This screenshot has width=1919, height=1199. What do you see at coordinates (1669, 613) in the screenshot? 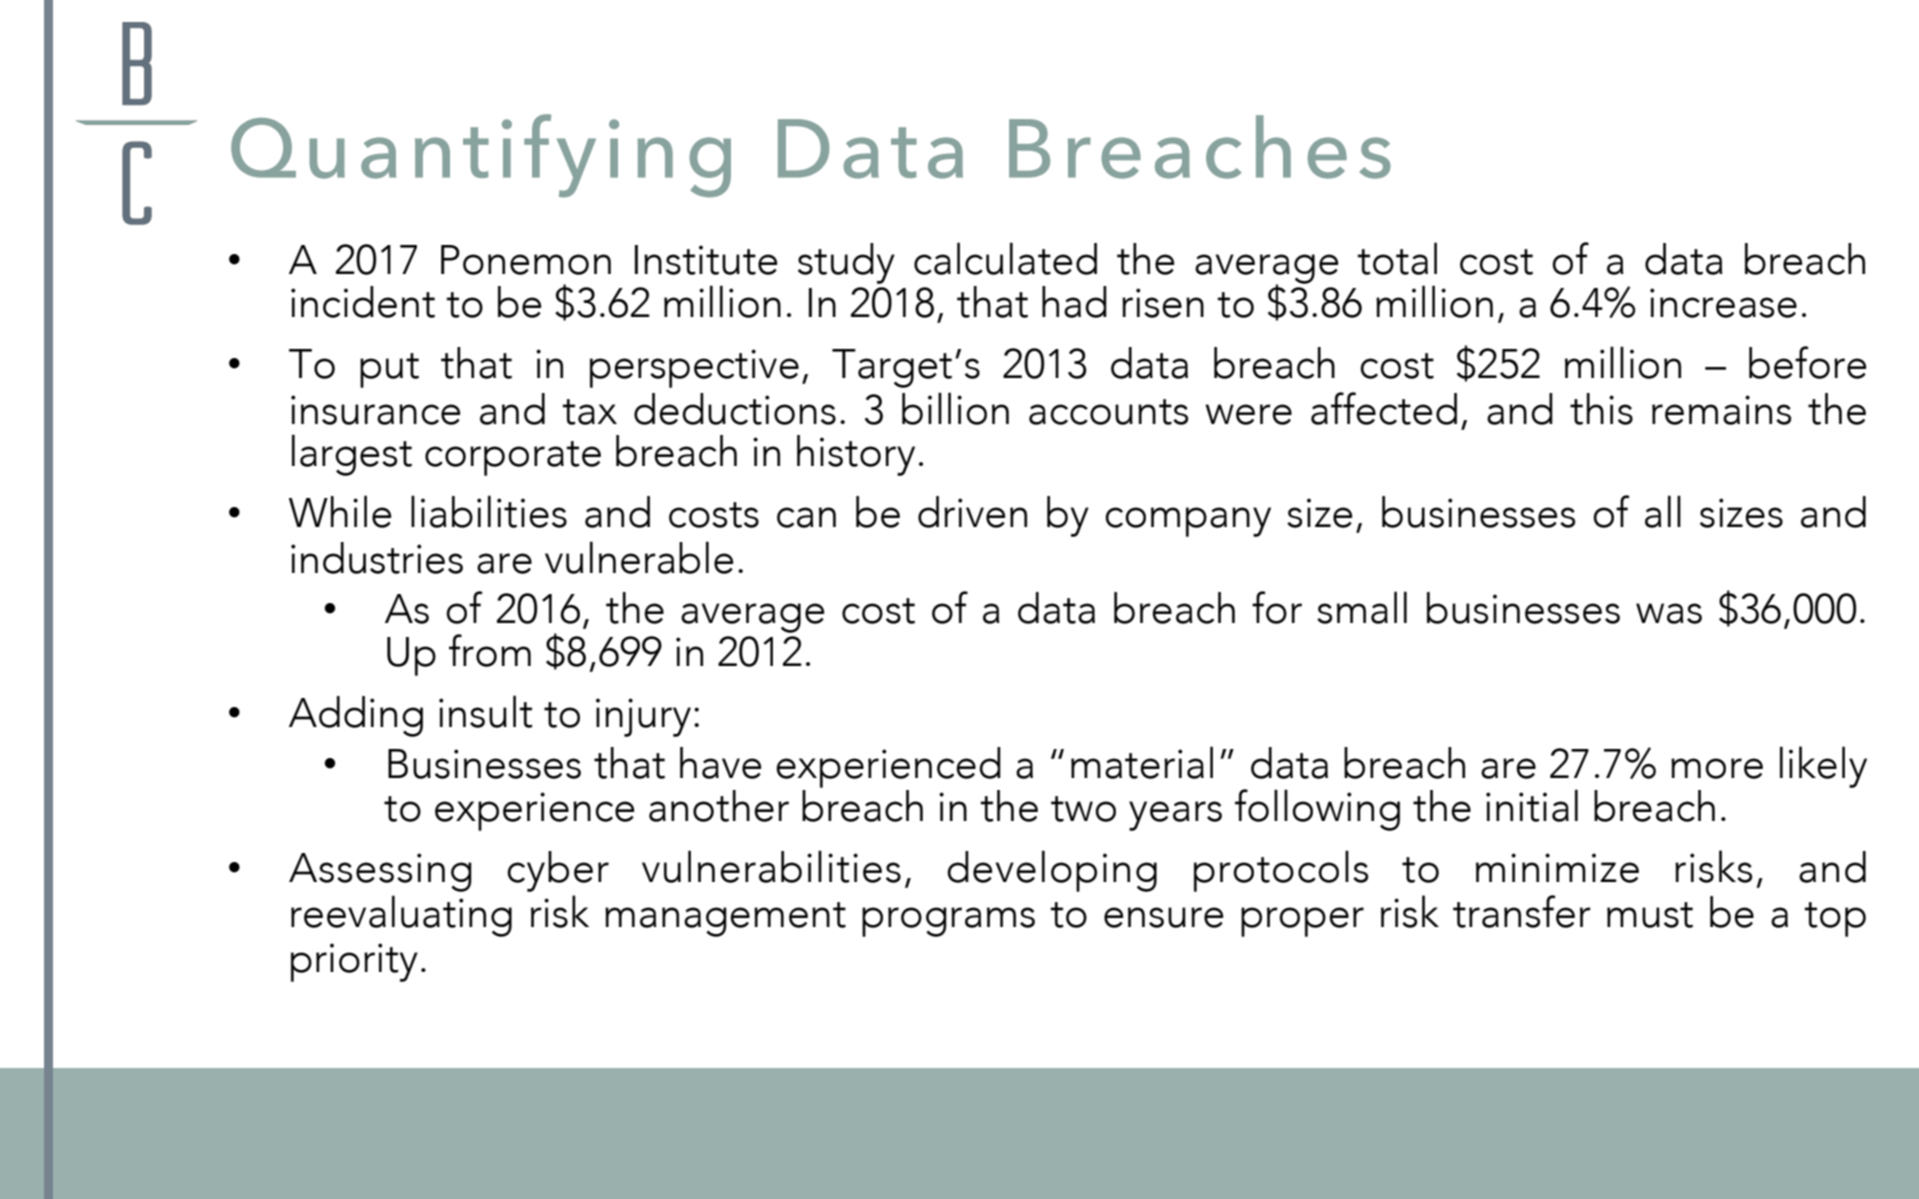
I see `was` at bounding box center [1669, 613].
